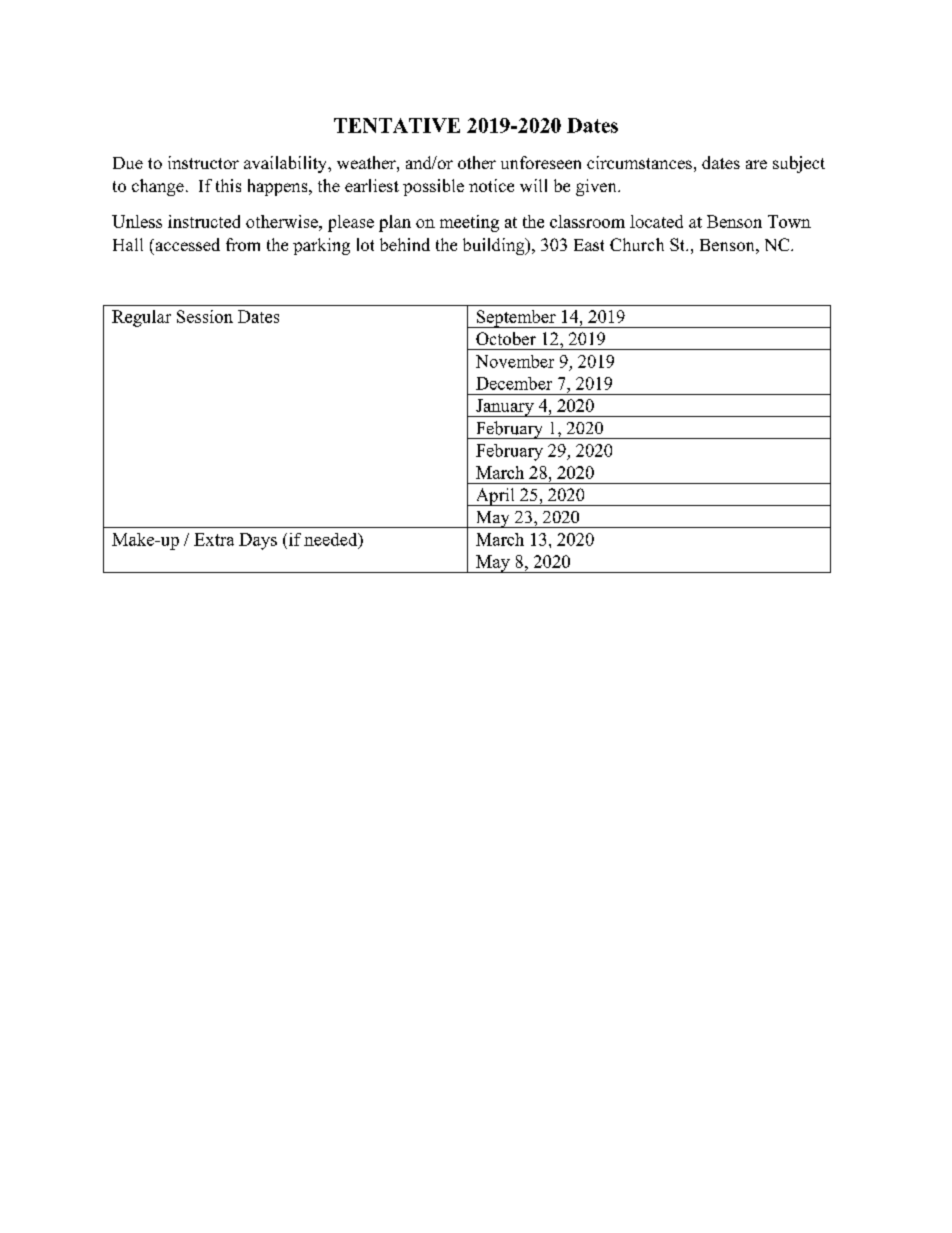 The width and height of the screenshot is (952, 1233). What do you see at coordinates (495, 497) in the screenshot?
I see `April` at bounding box center [495, 497].
